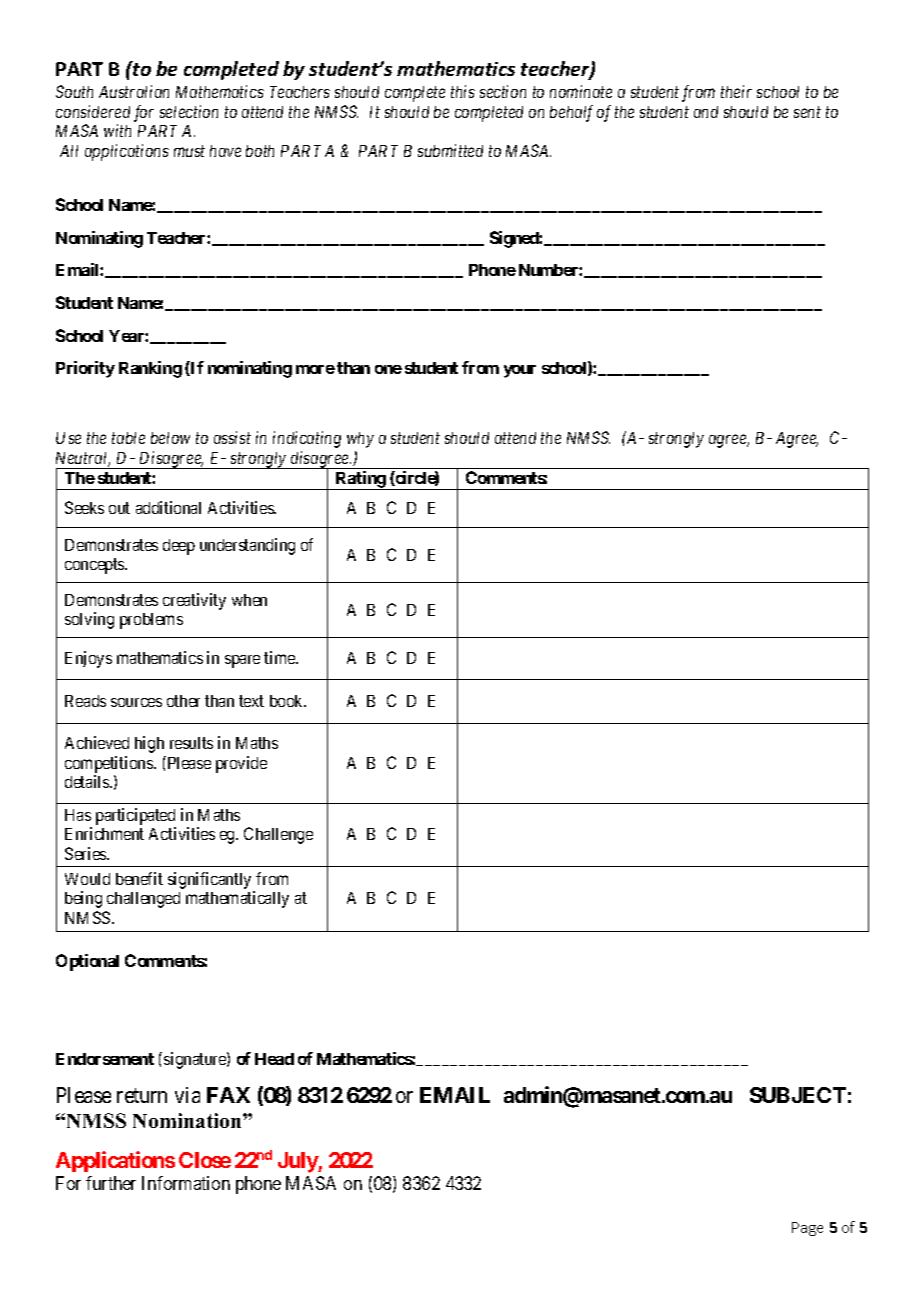 The width and height of the screenshot is (924, 1308). I want to click on selection, so click(189, 111).
